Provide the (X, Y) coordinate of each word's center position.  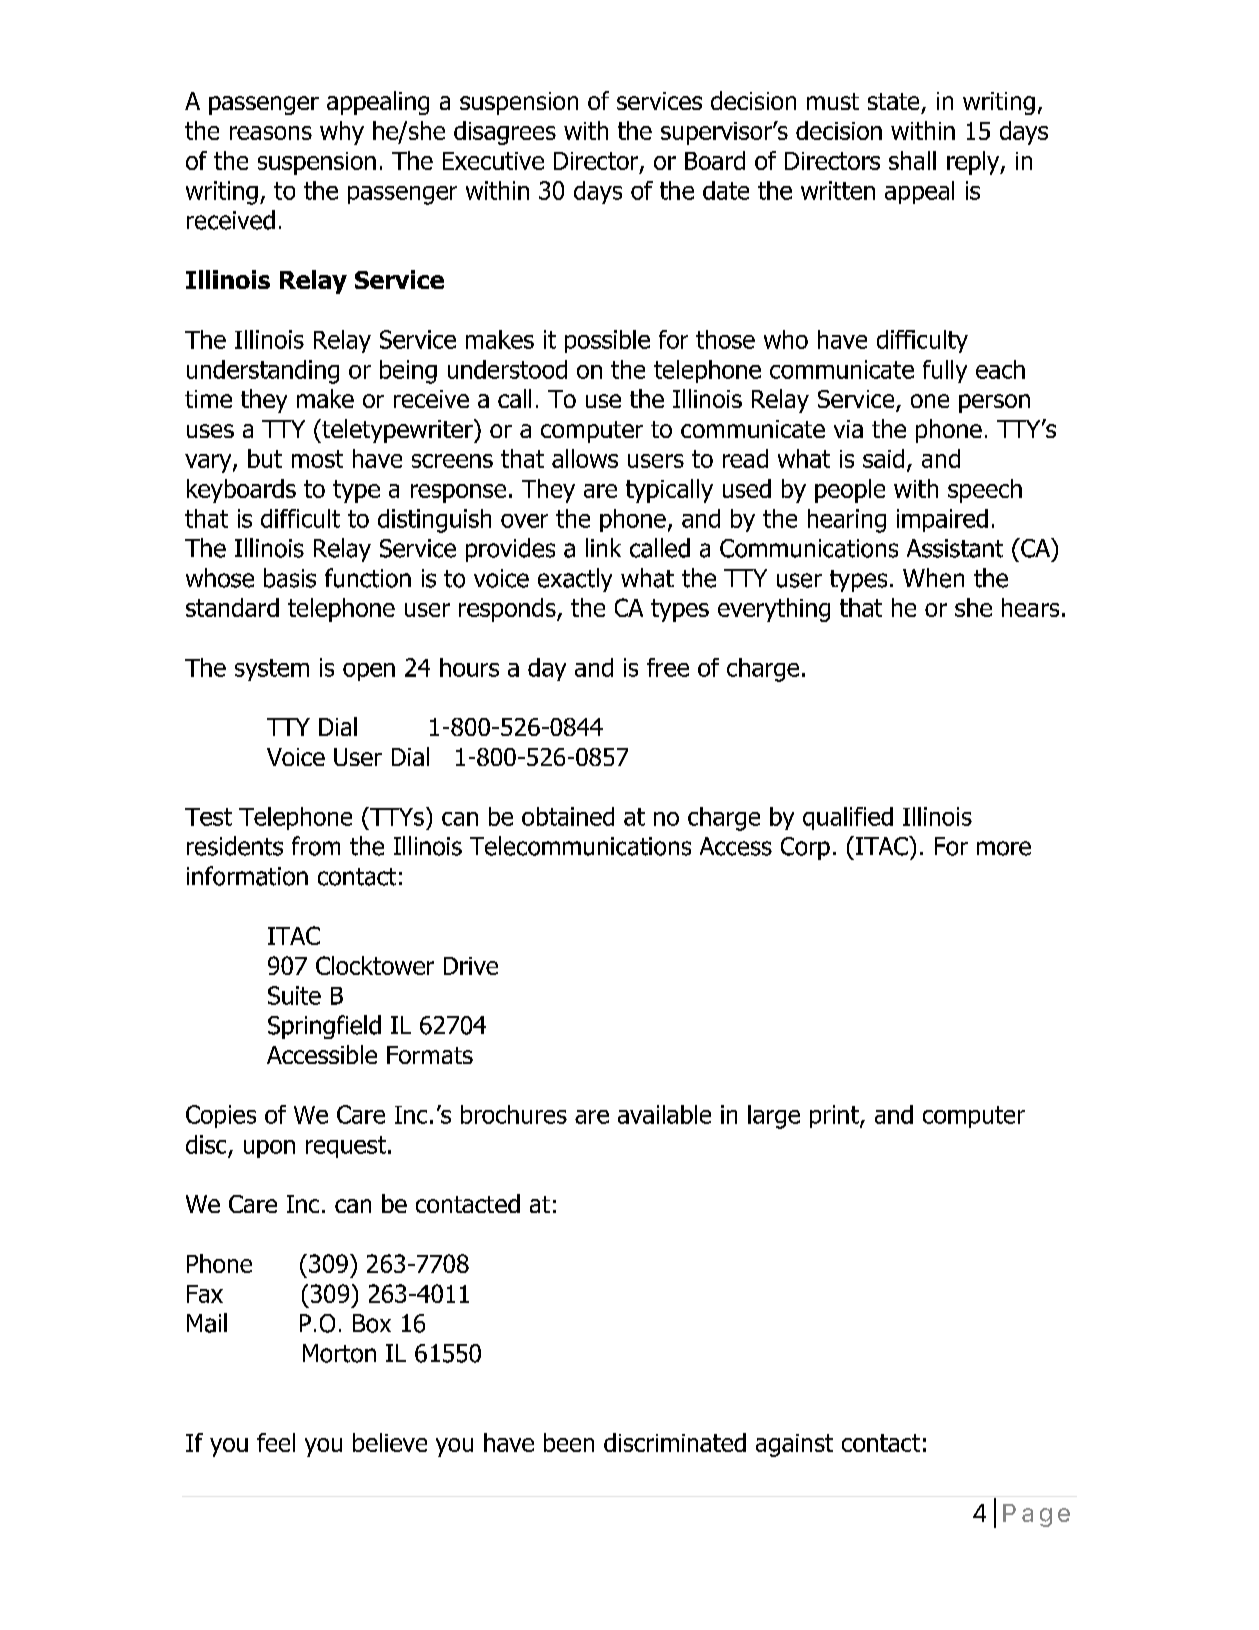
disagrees (505, 133)
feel (276, 1442)
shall (912, 160)
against (794, 1445)
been (569, 1442)
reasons (271, 133)
